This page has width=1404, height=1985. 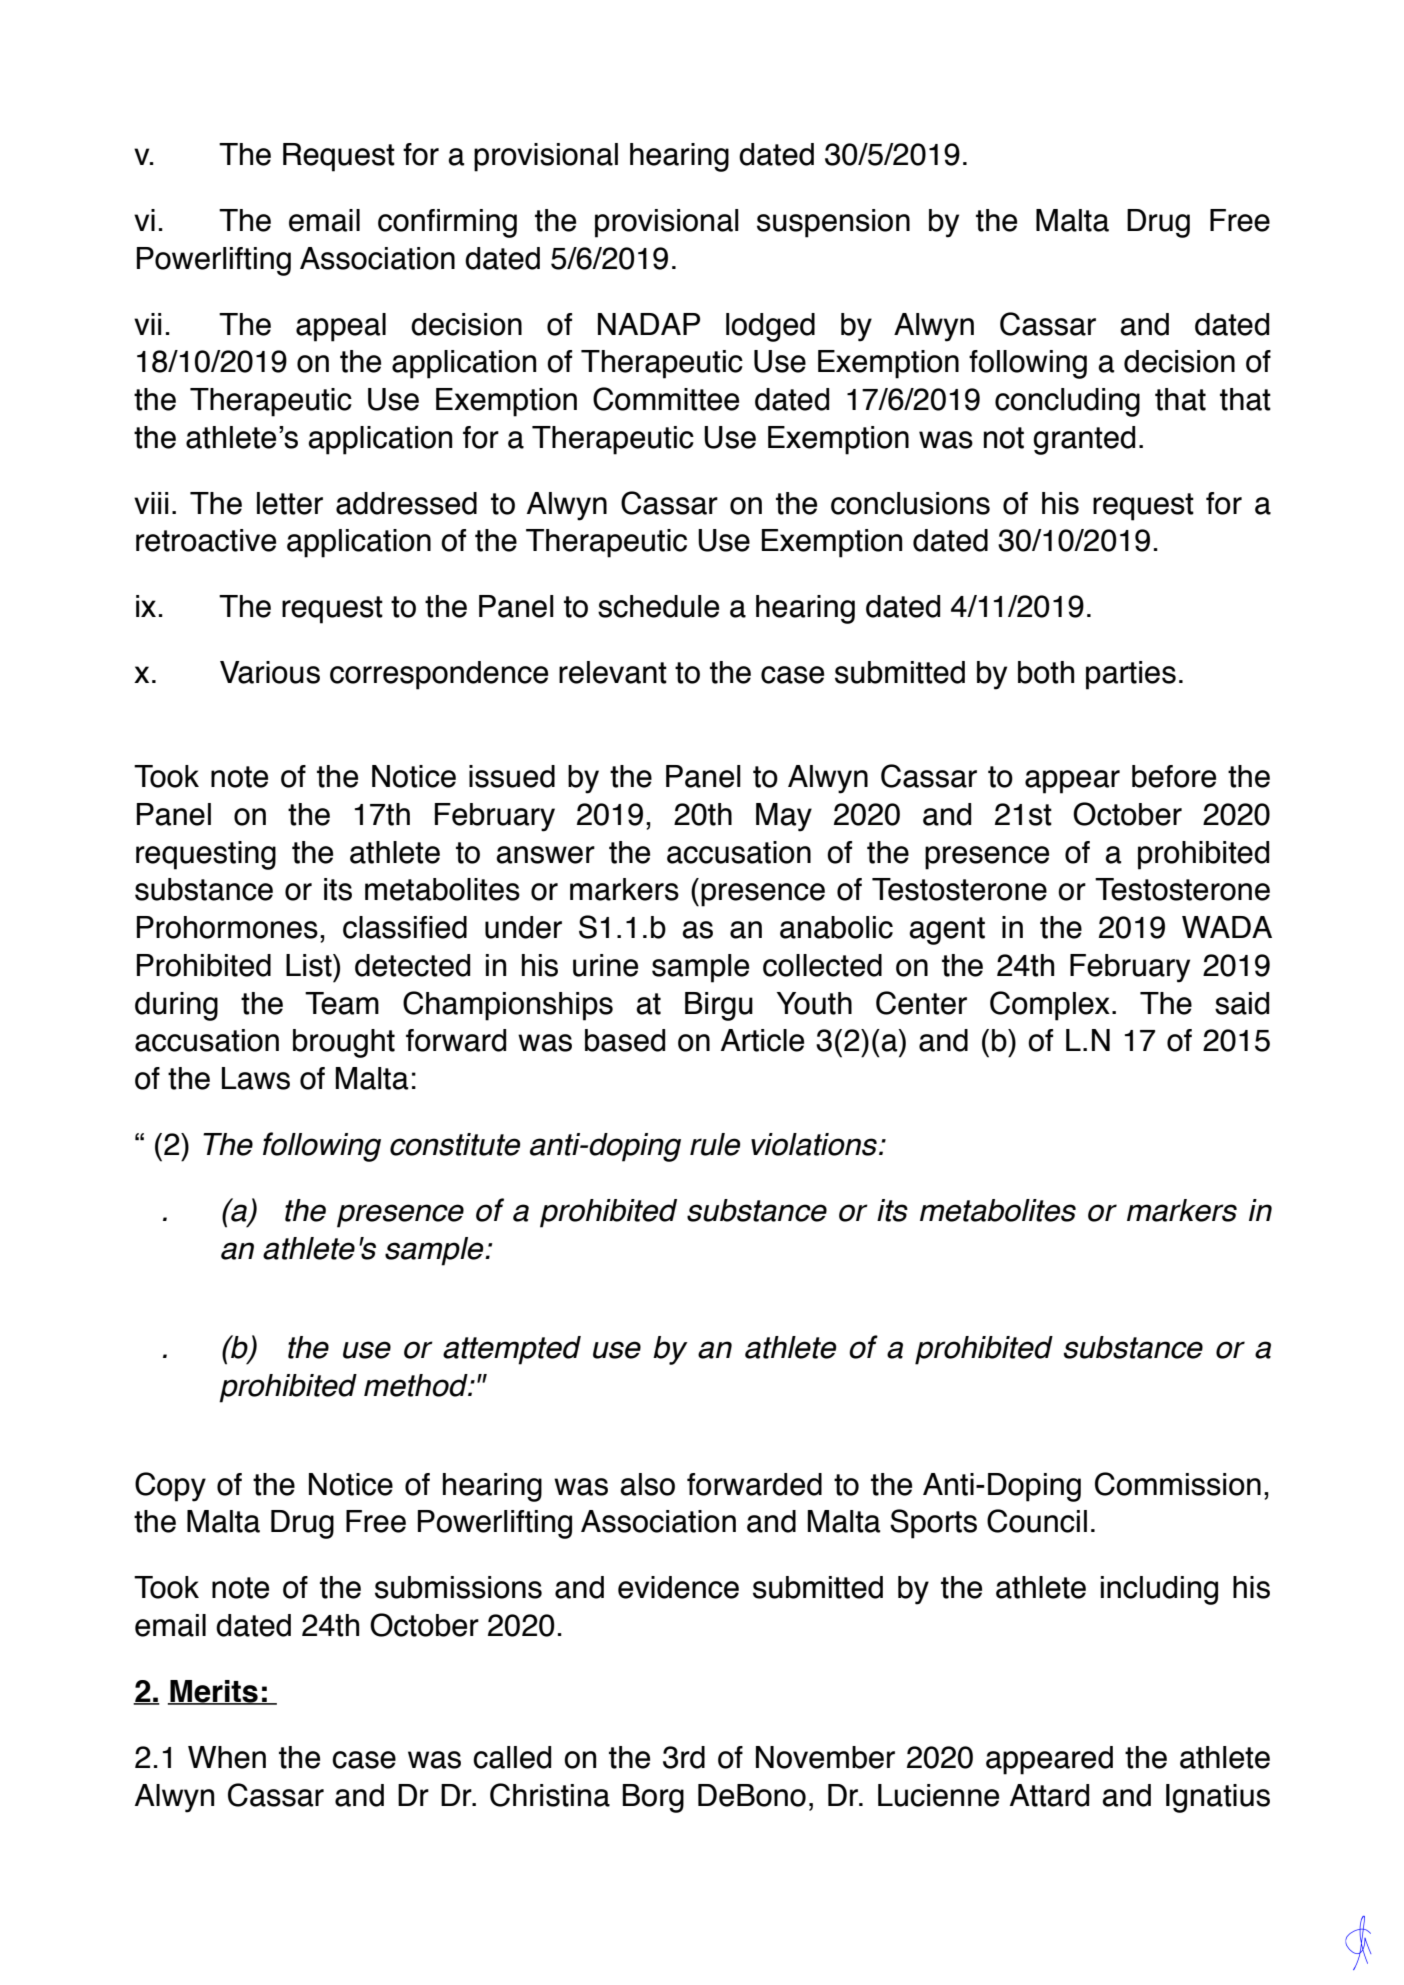 I want to click on concluding, so click(x=1067, y=402).
